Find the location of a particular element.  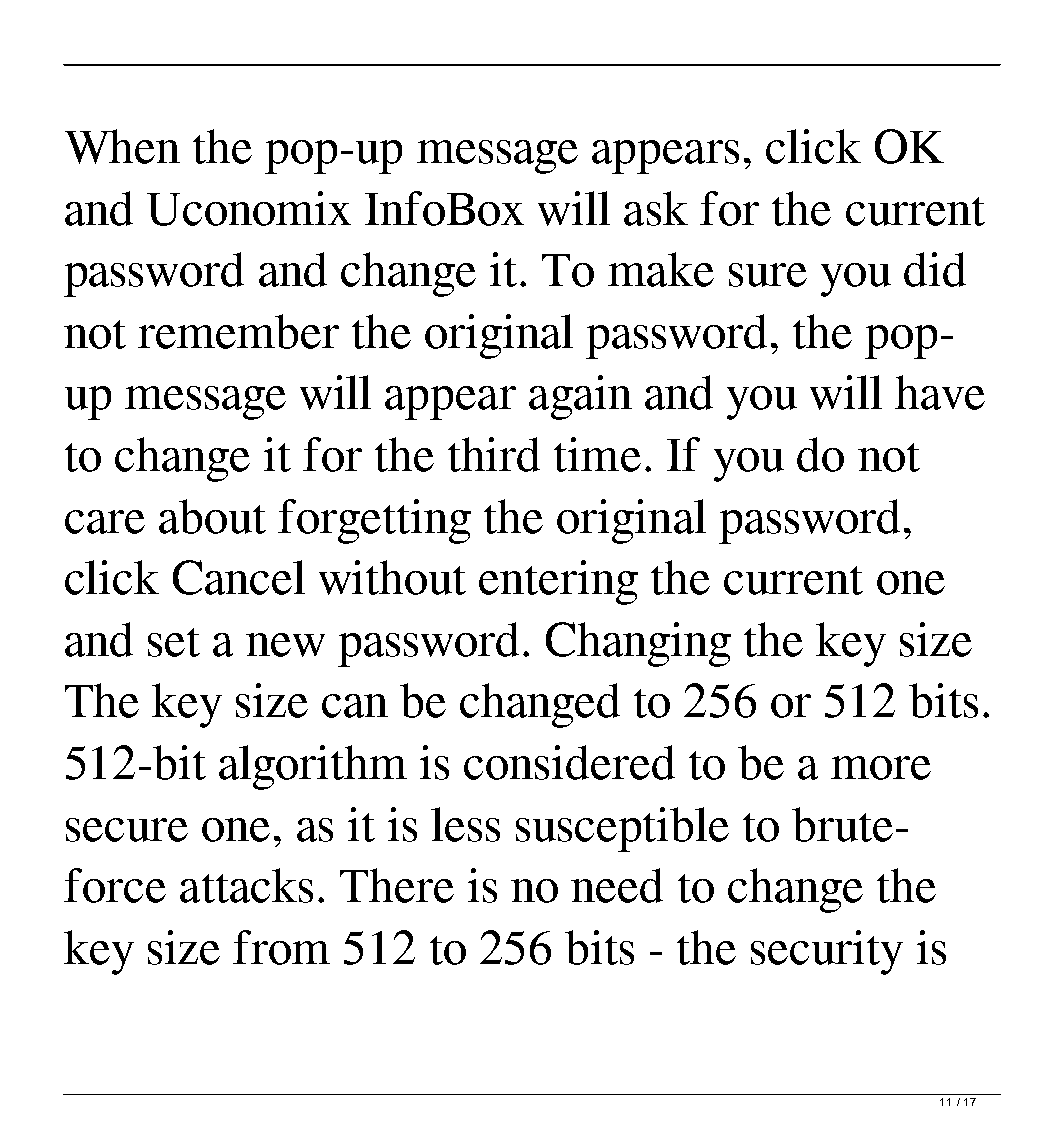

considered is located at coordinates (569, 762).
